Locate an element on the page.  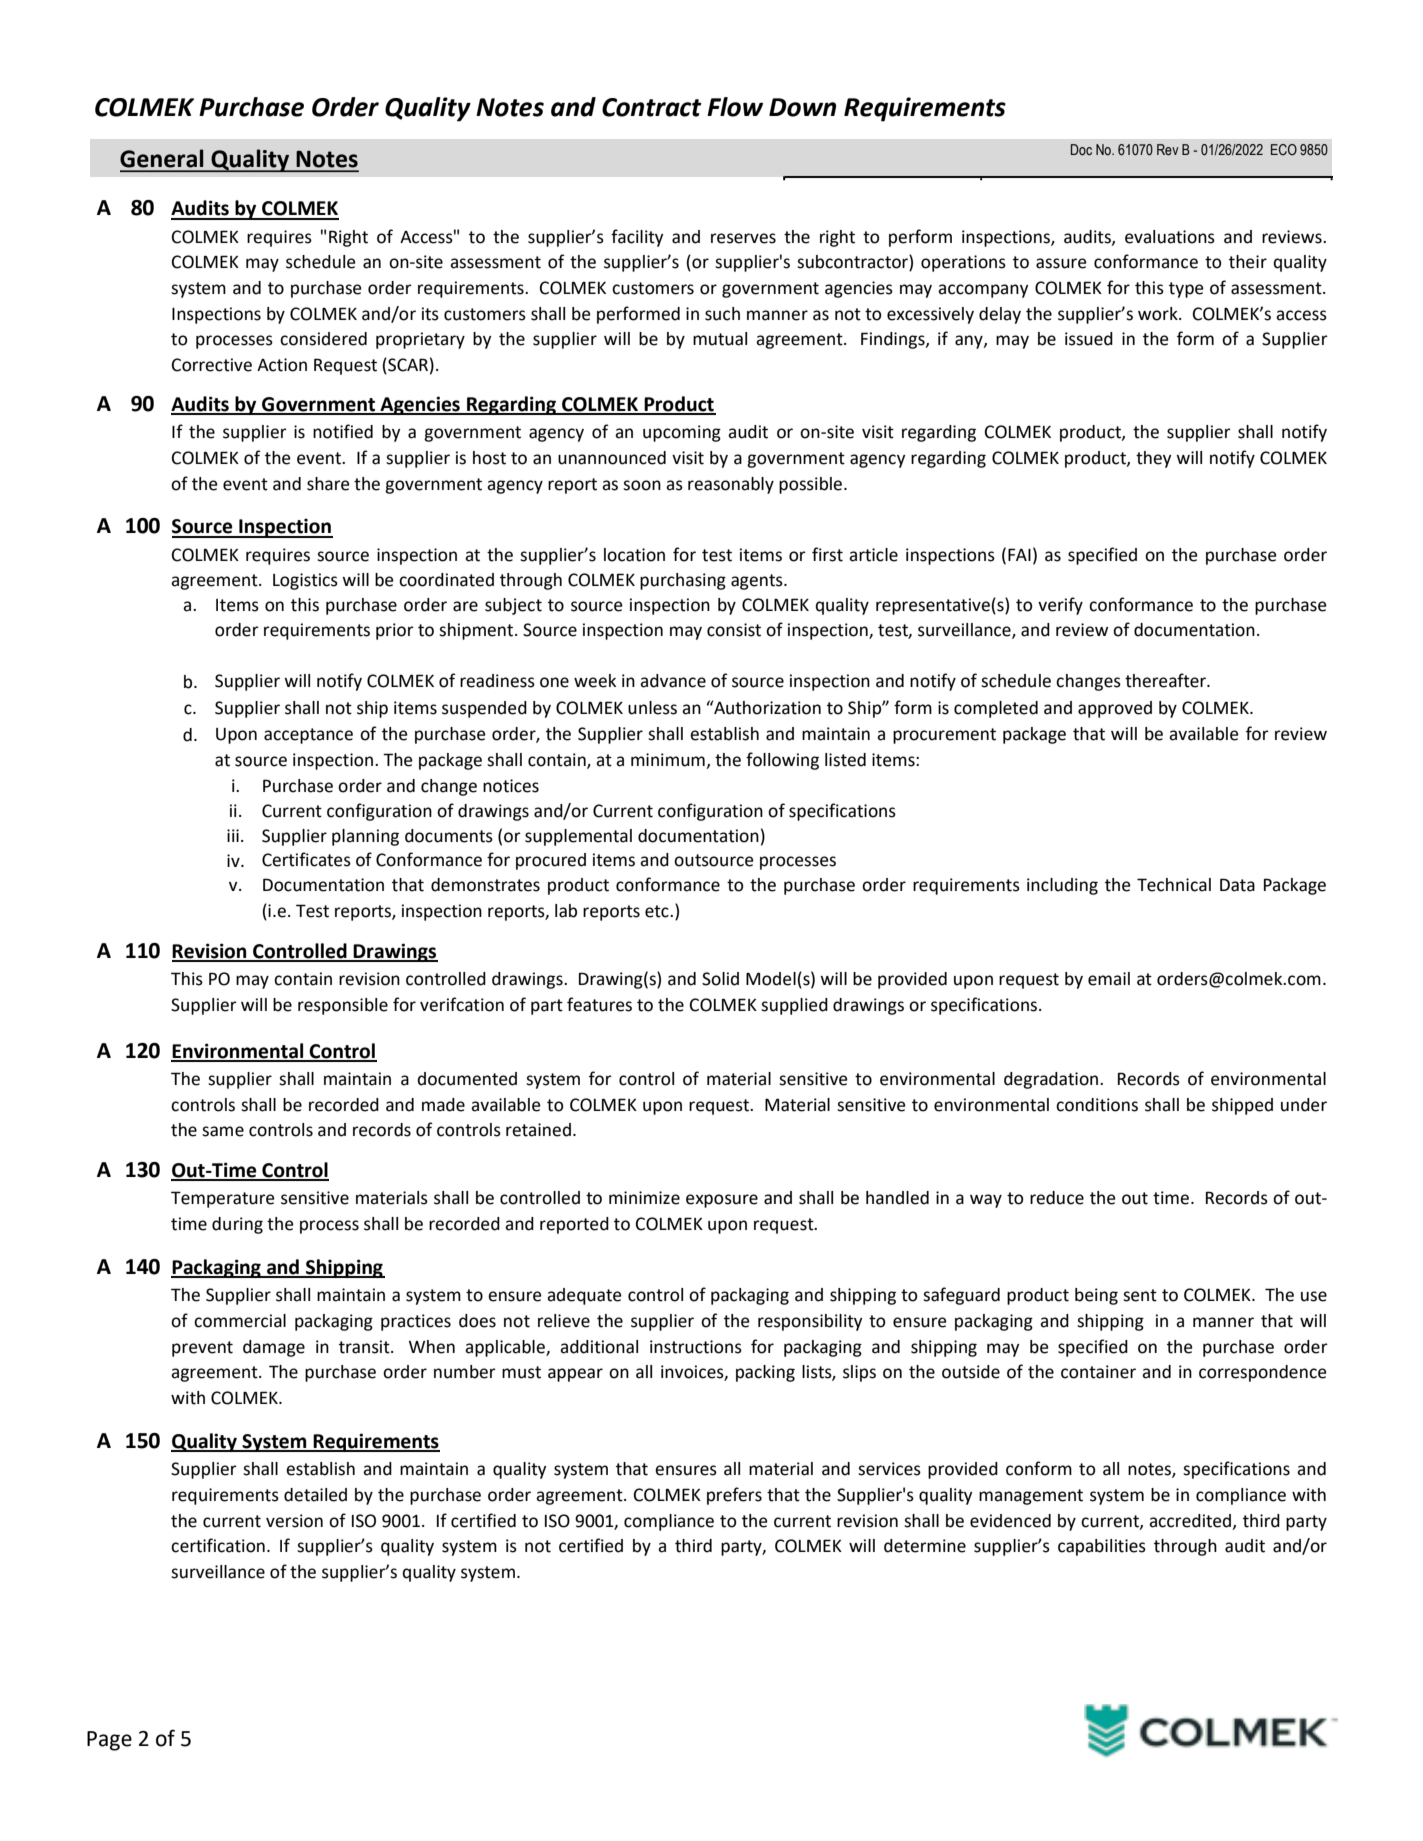
Flow is located at coordinates (735, 107).
